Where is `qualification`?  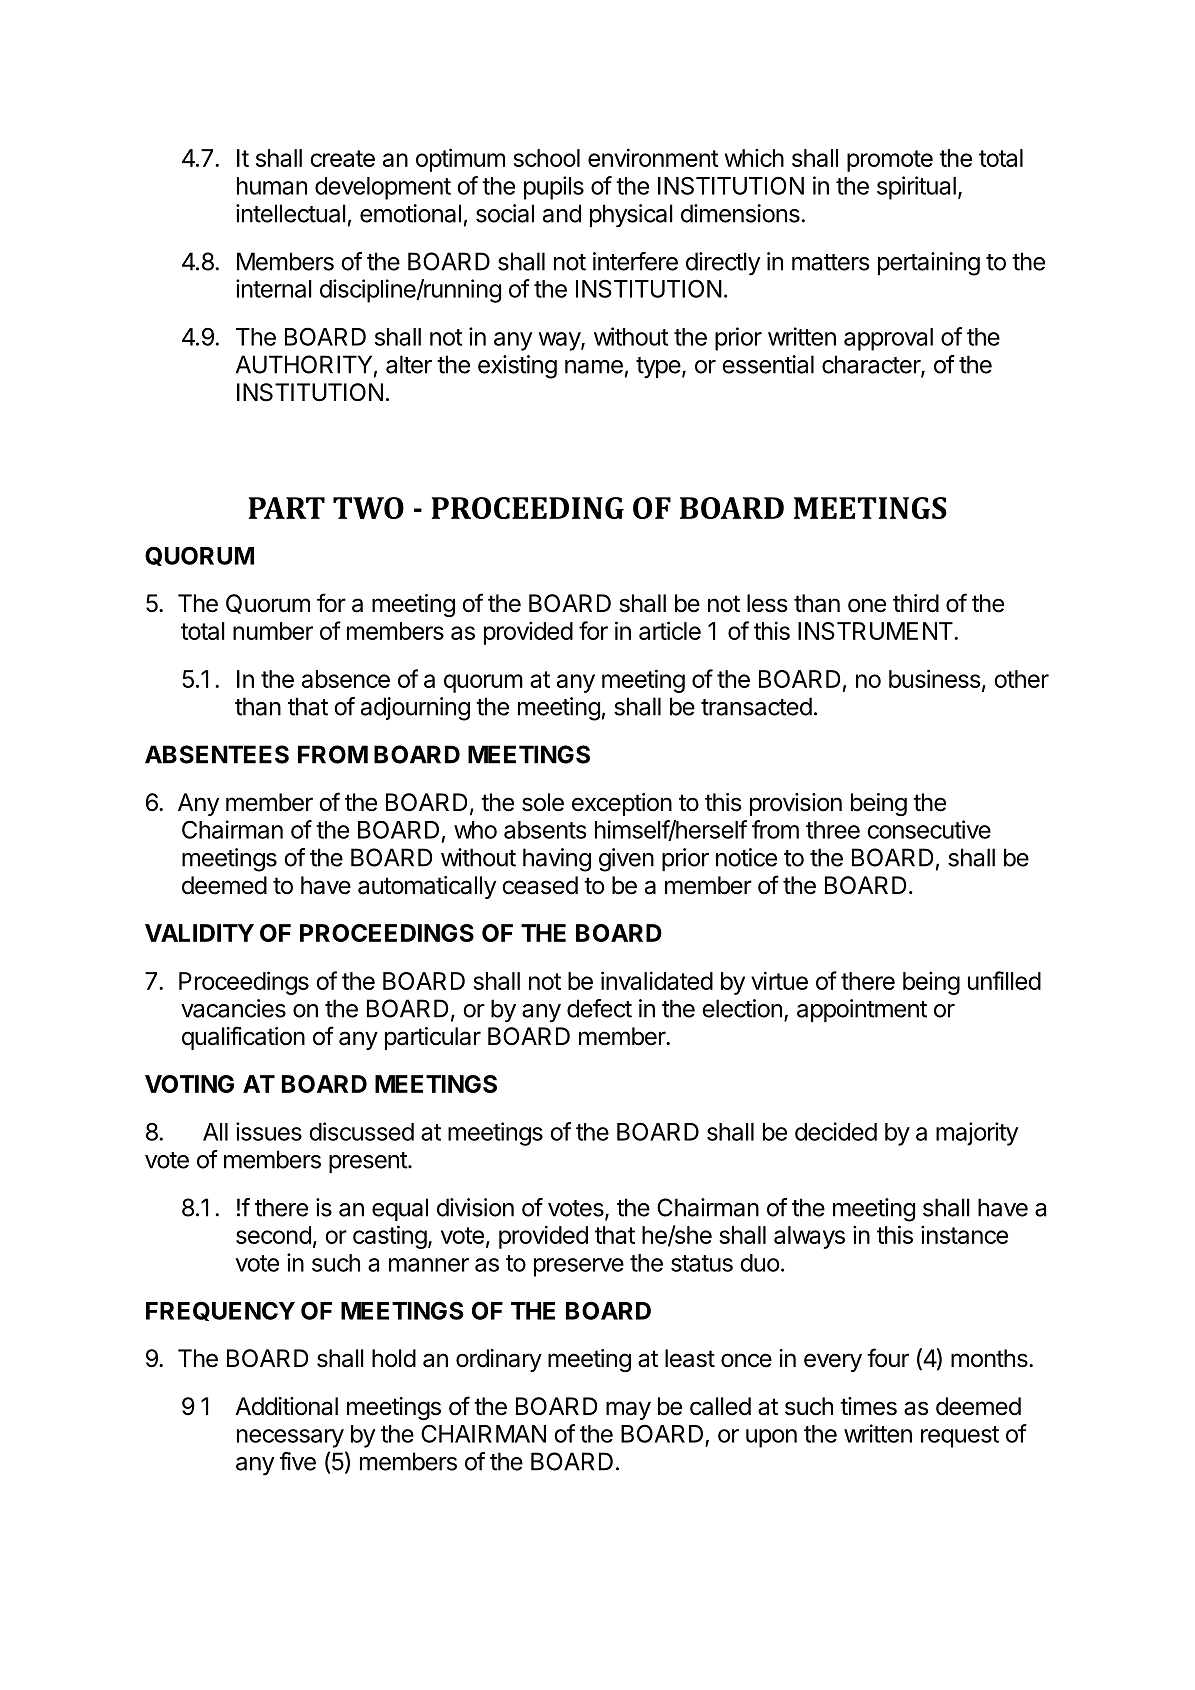
qualification is located at coordinates (243, 1038).
